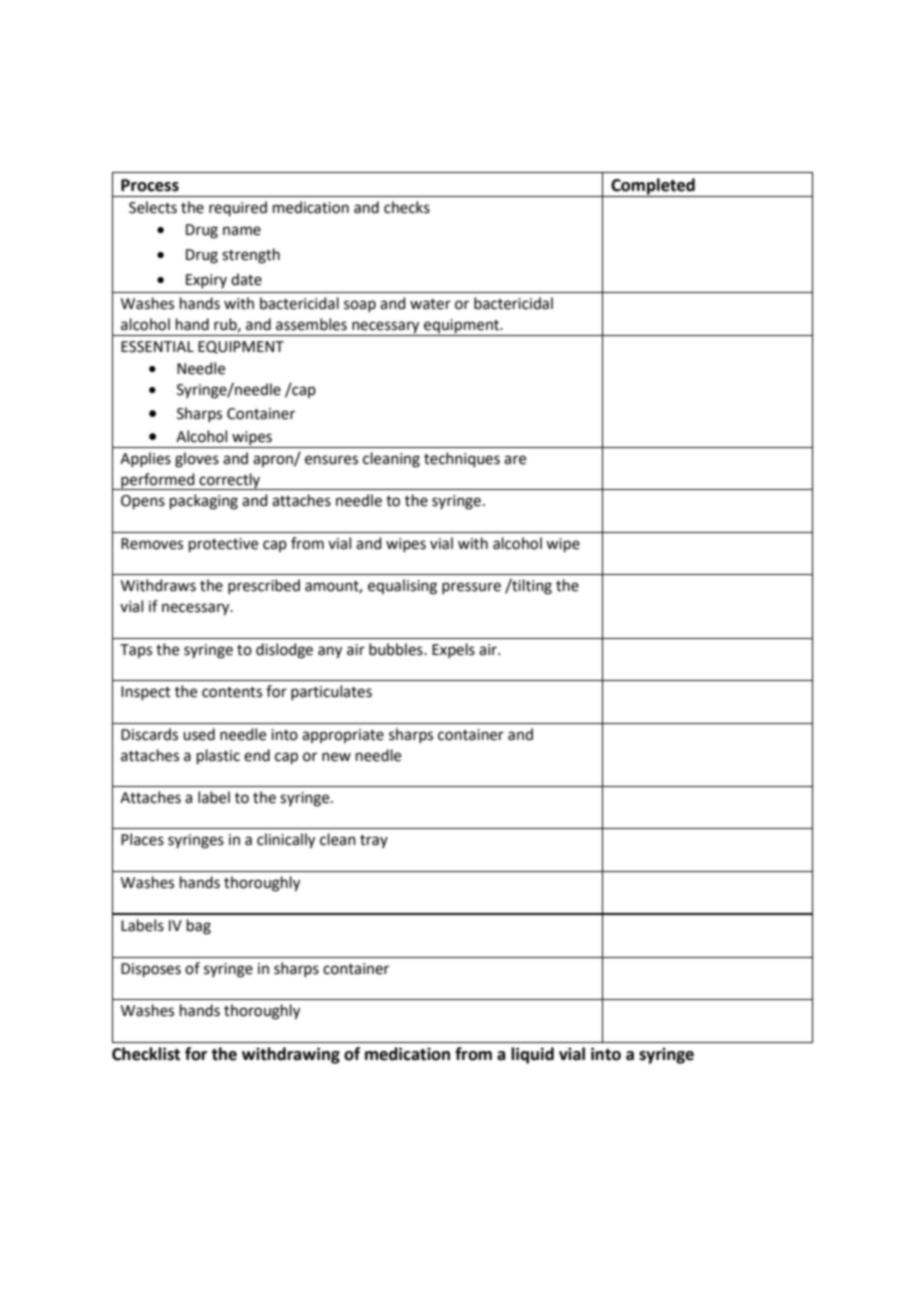  I want to click on tray, so click(374, 841).
